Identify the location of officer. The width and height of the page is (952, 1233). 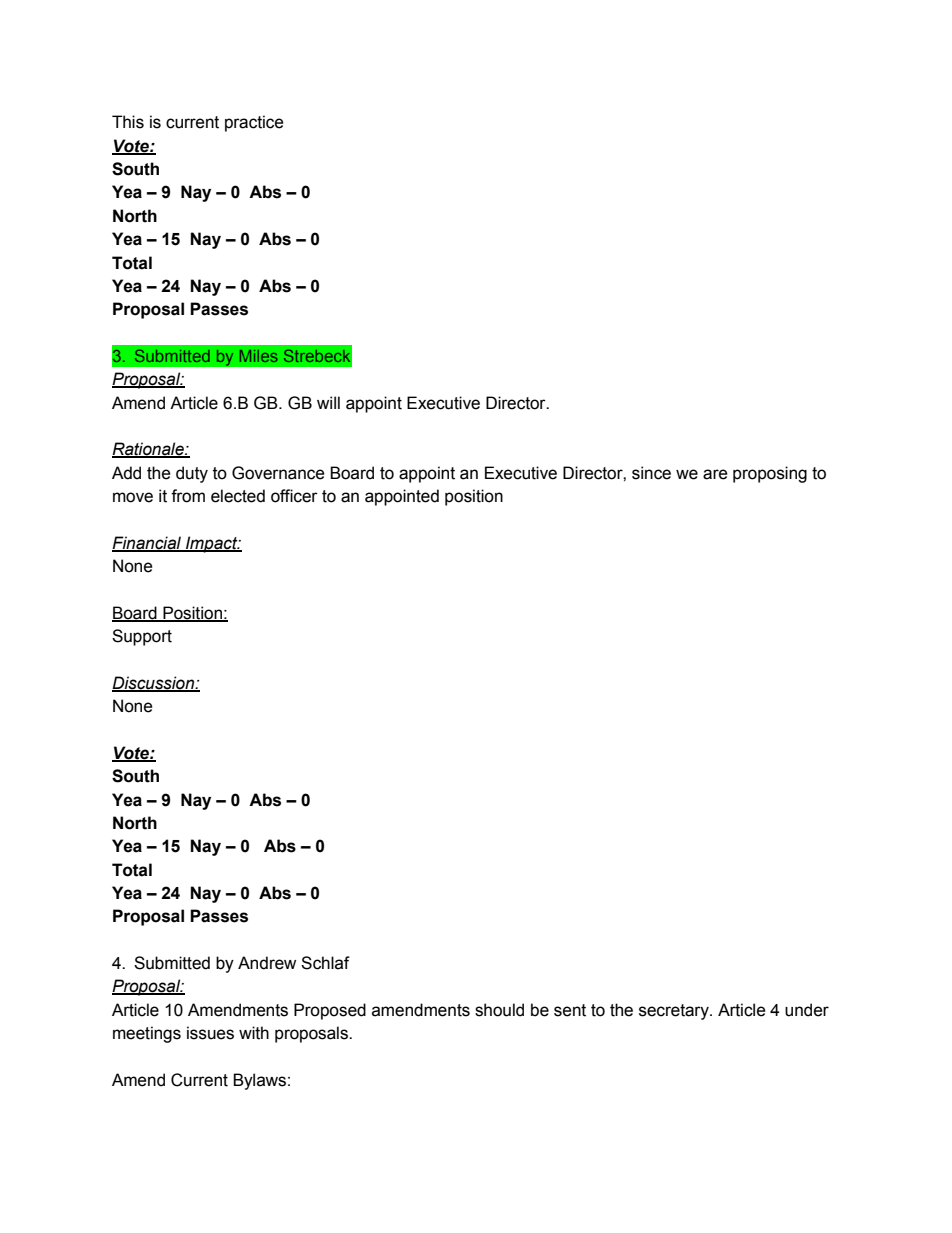
(294, 496).
